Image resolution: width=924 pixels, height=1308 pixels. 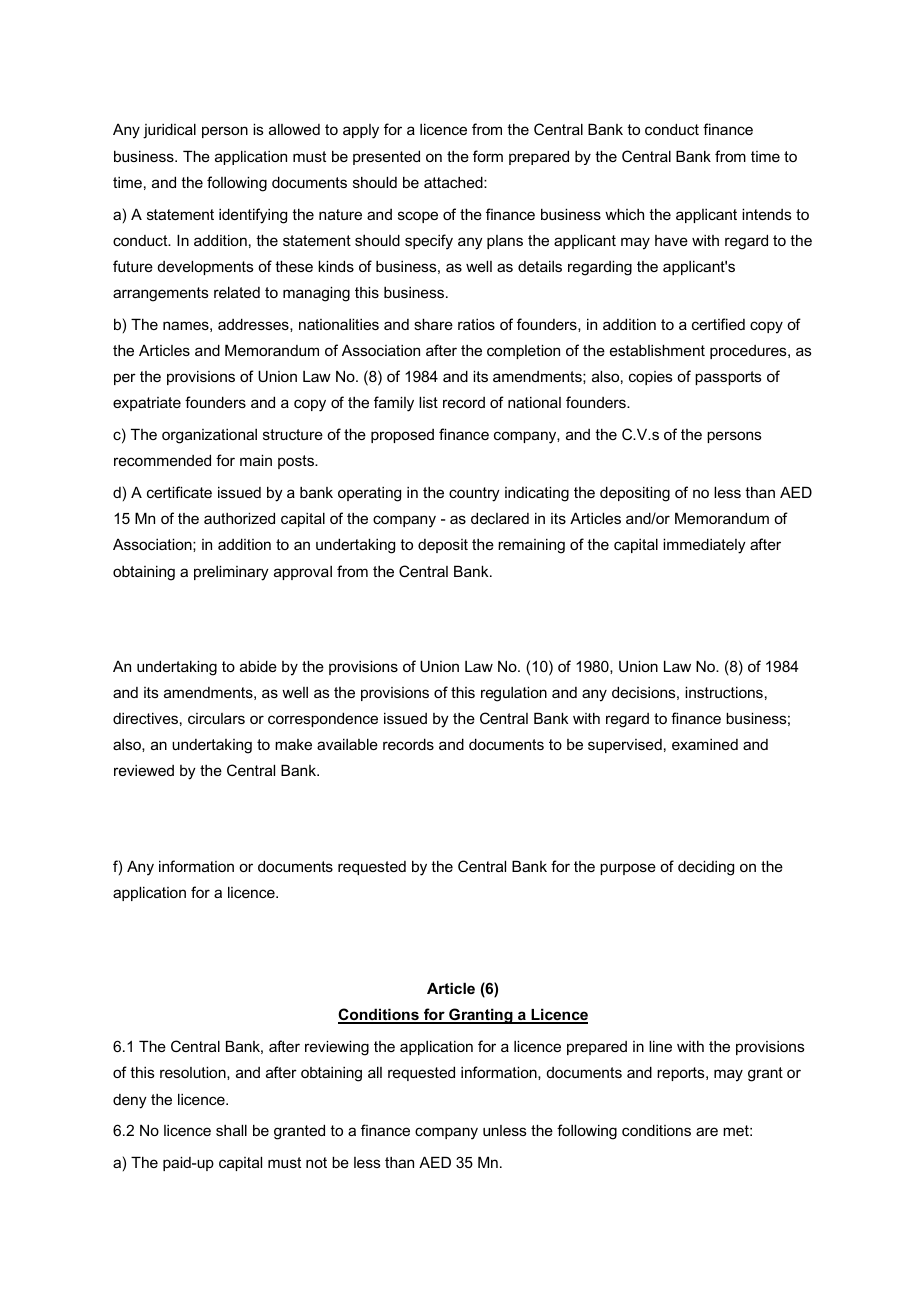 What do you see at coordinates (144, 770) in the document?
I see `reviewed` at bounding box center [144, 770].
